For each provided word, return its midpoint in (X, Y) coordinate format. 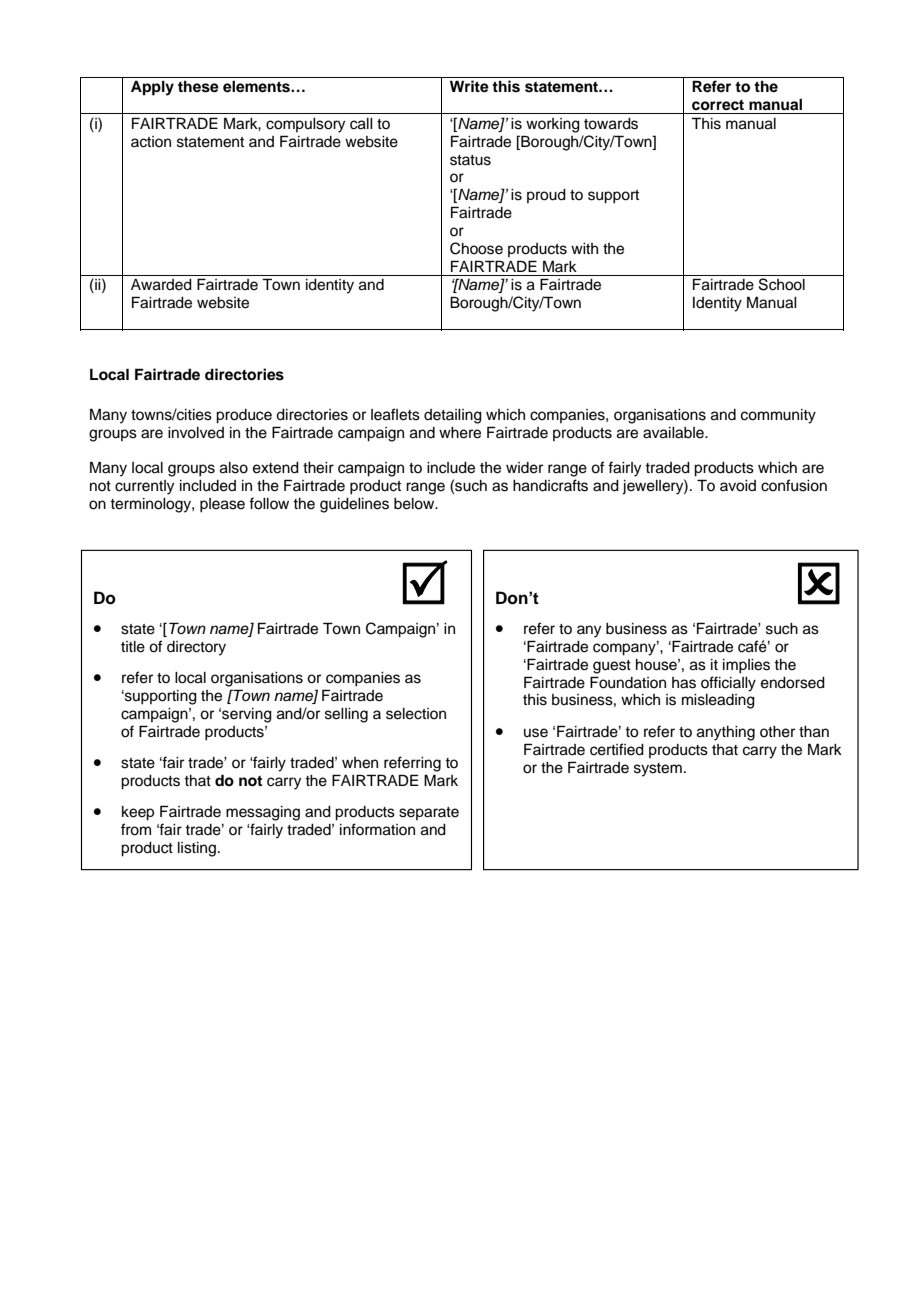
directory (196, 648)
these (198, 87)
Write (469, 86)
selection (416, 714)
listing (197, 849)
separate (429, 813)
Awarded (161, 285)
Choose (476, 248)
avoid (738, 486)
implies (746, 666)
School (782, 284)
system (658, 770)
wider (524, 468)
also (234, 468)
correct (718, 105)
